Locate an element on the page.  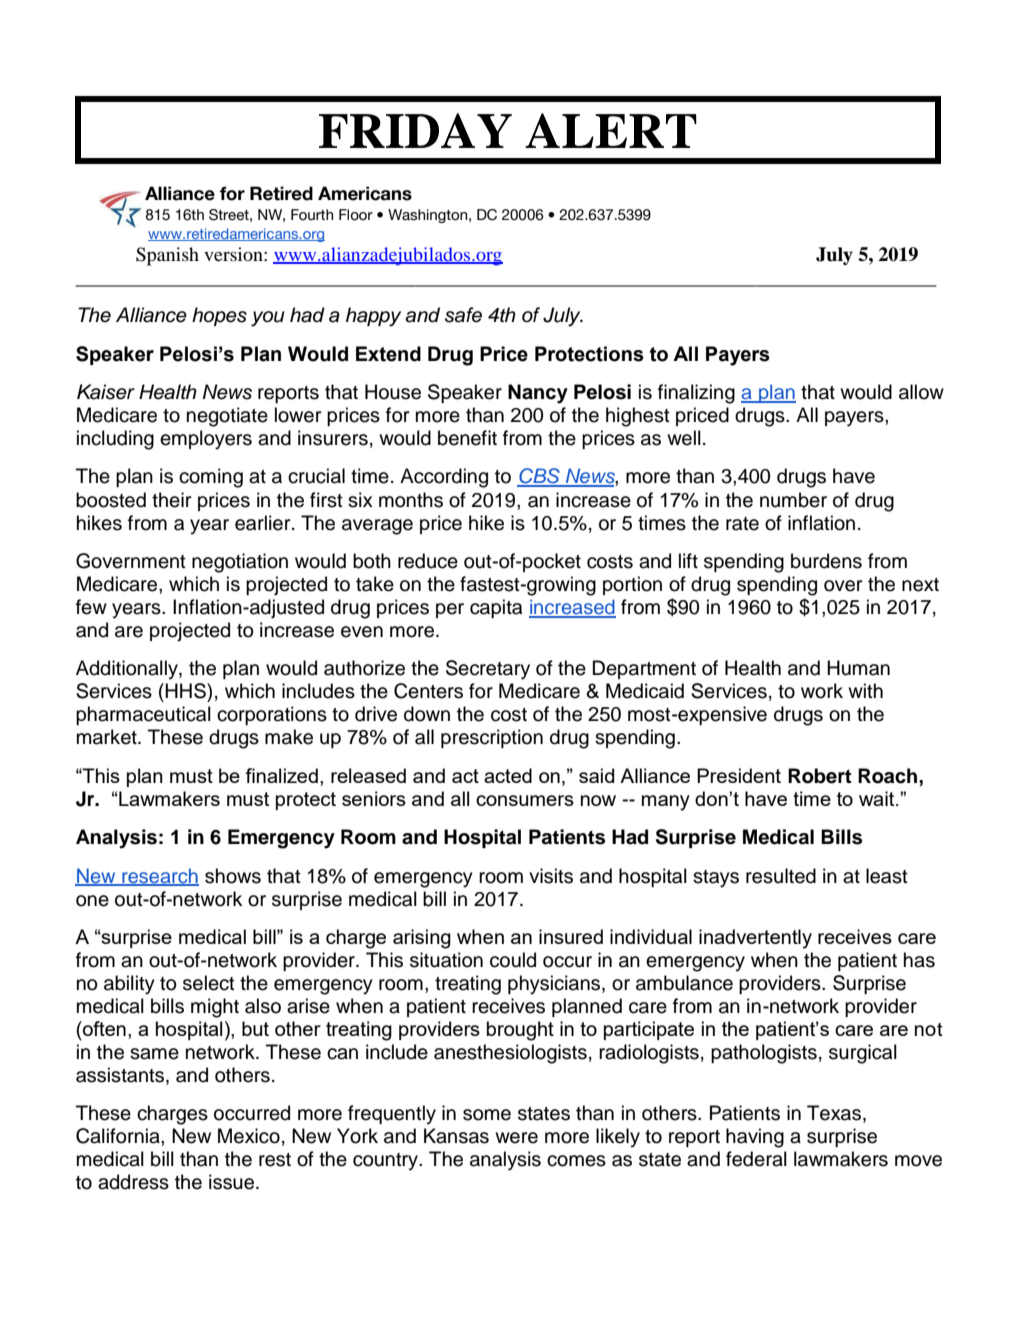
their is located at coordinates (171, 500).
